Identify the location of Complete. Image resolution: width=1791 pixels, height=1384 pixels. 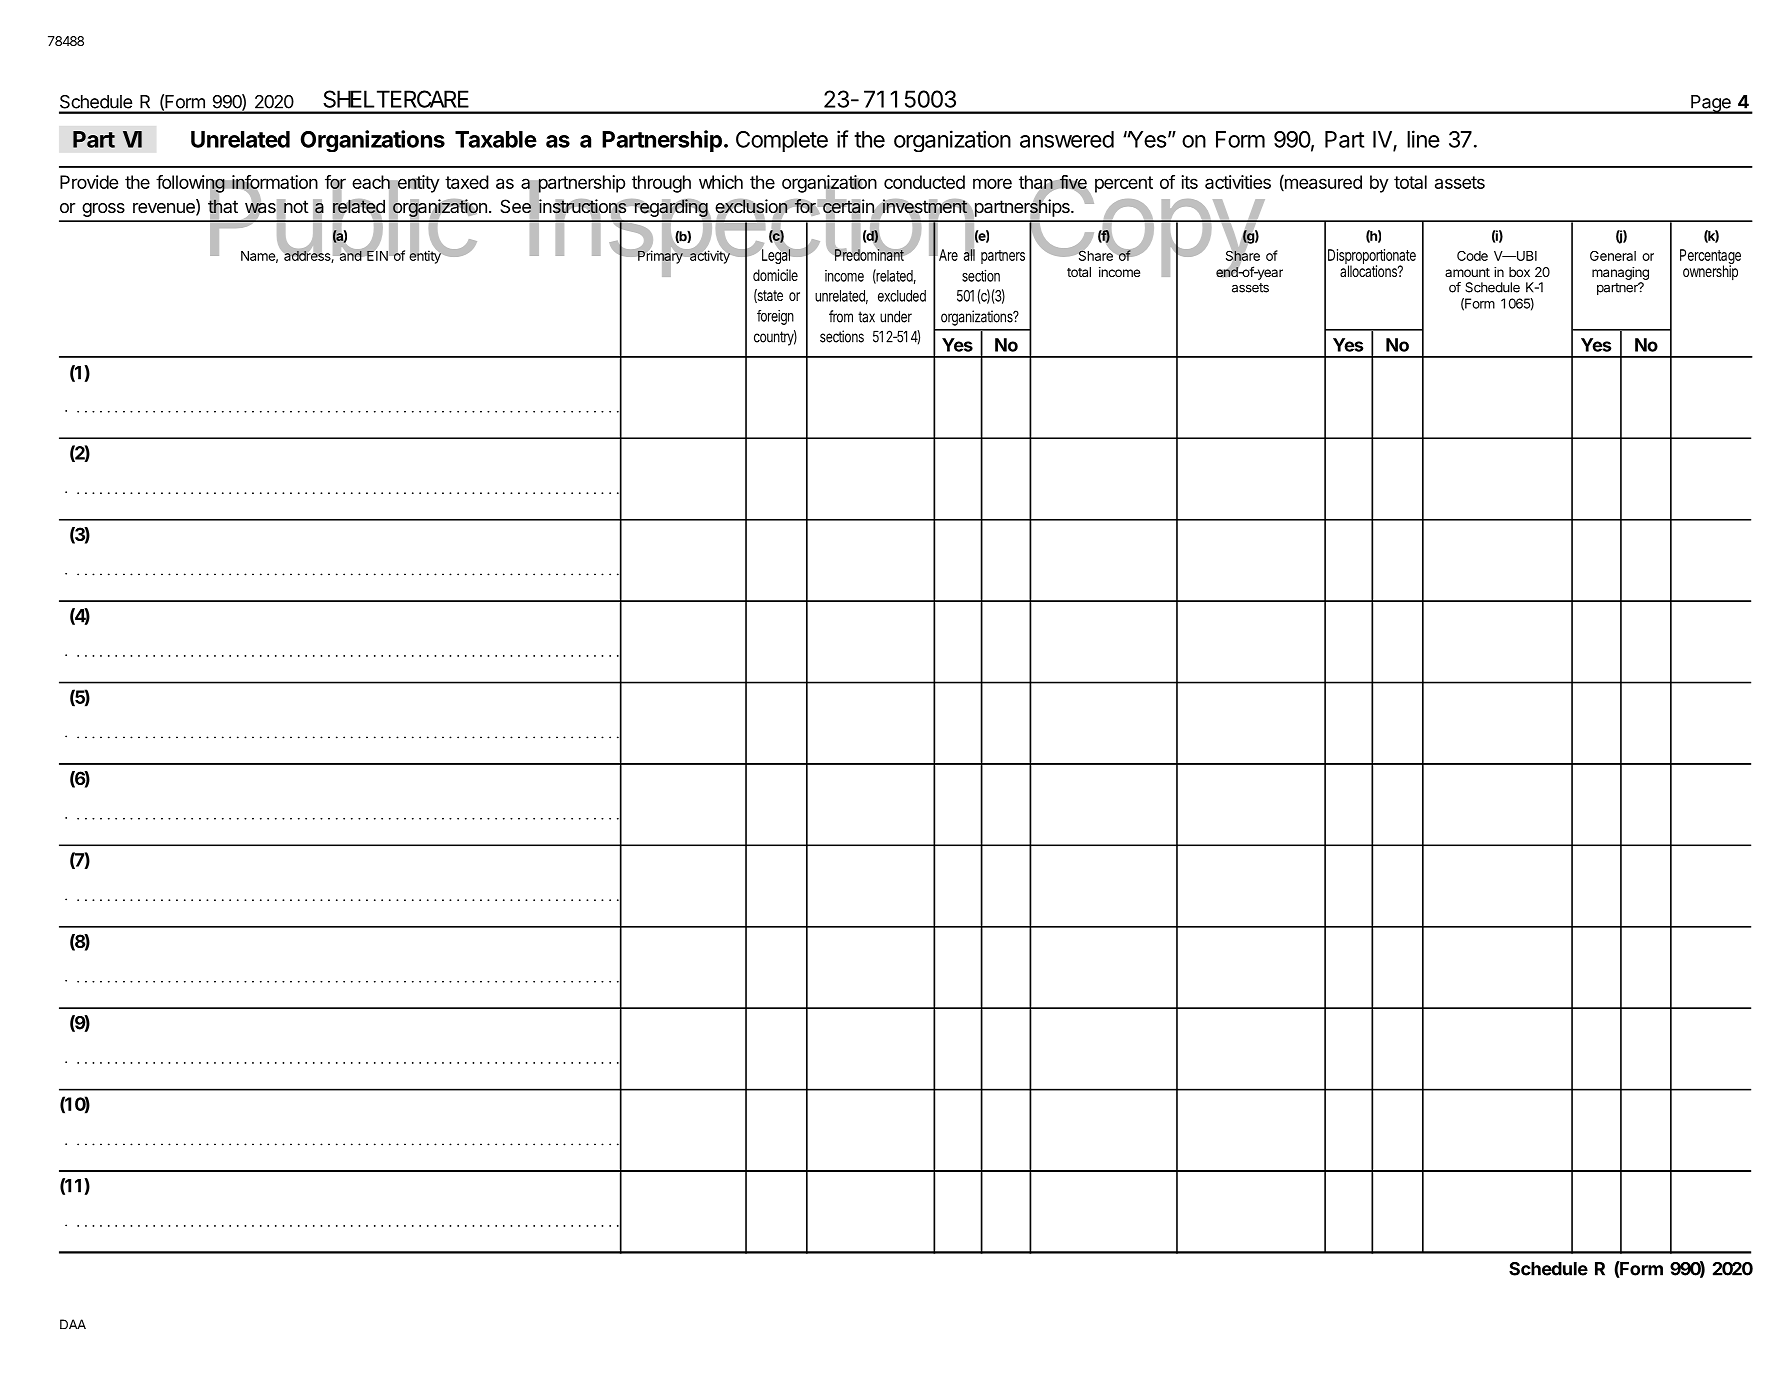
(782, 141).
